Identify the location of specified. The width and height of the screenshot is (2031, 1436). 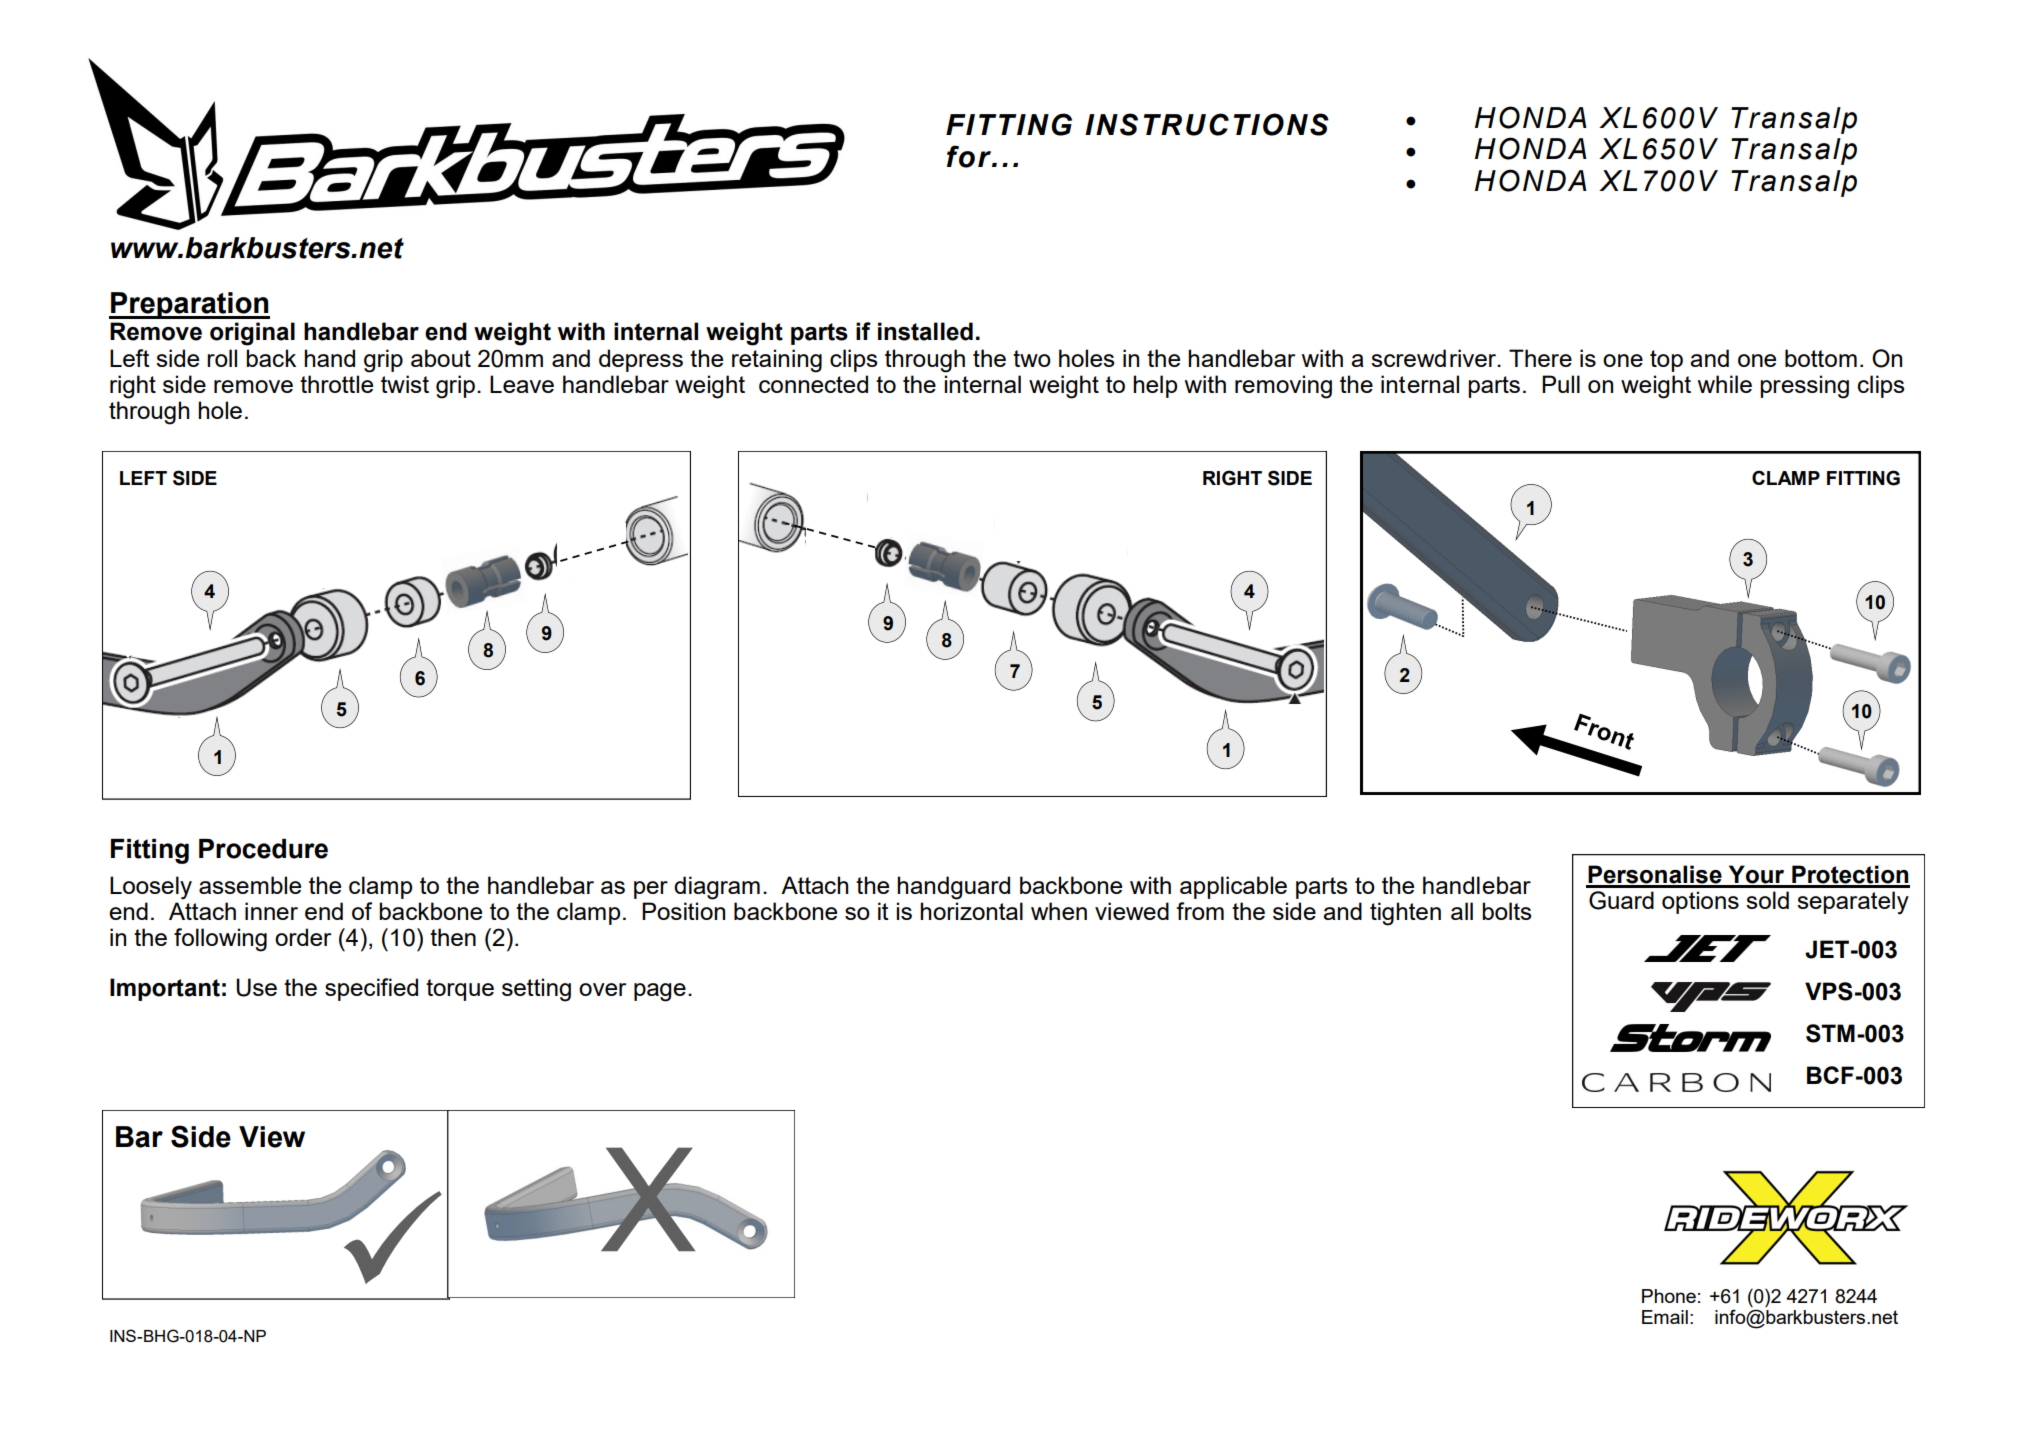
(371, 989).
